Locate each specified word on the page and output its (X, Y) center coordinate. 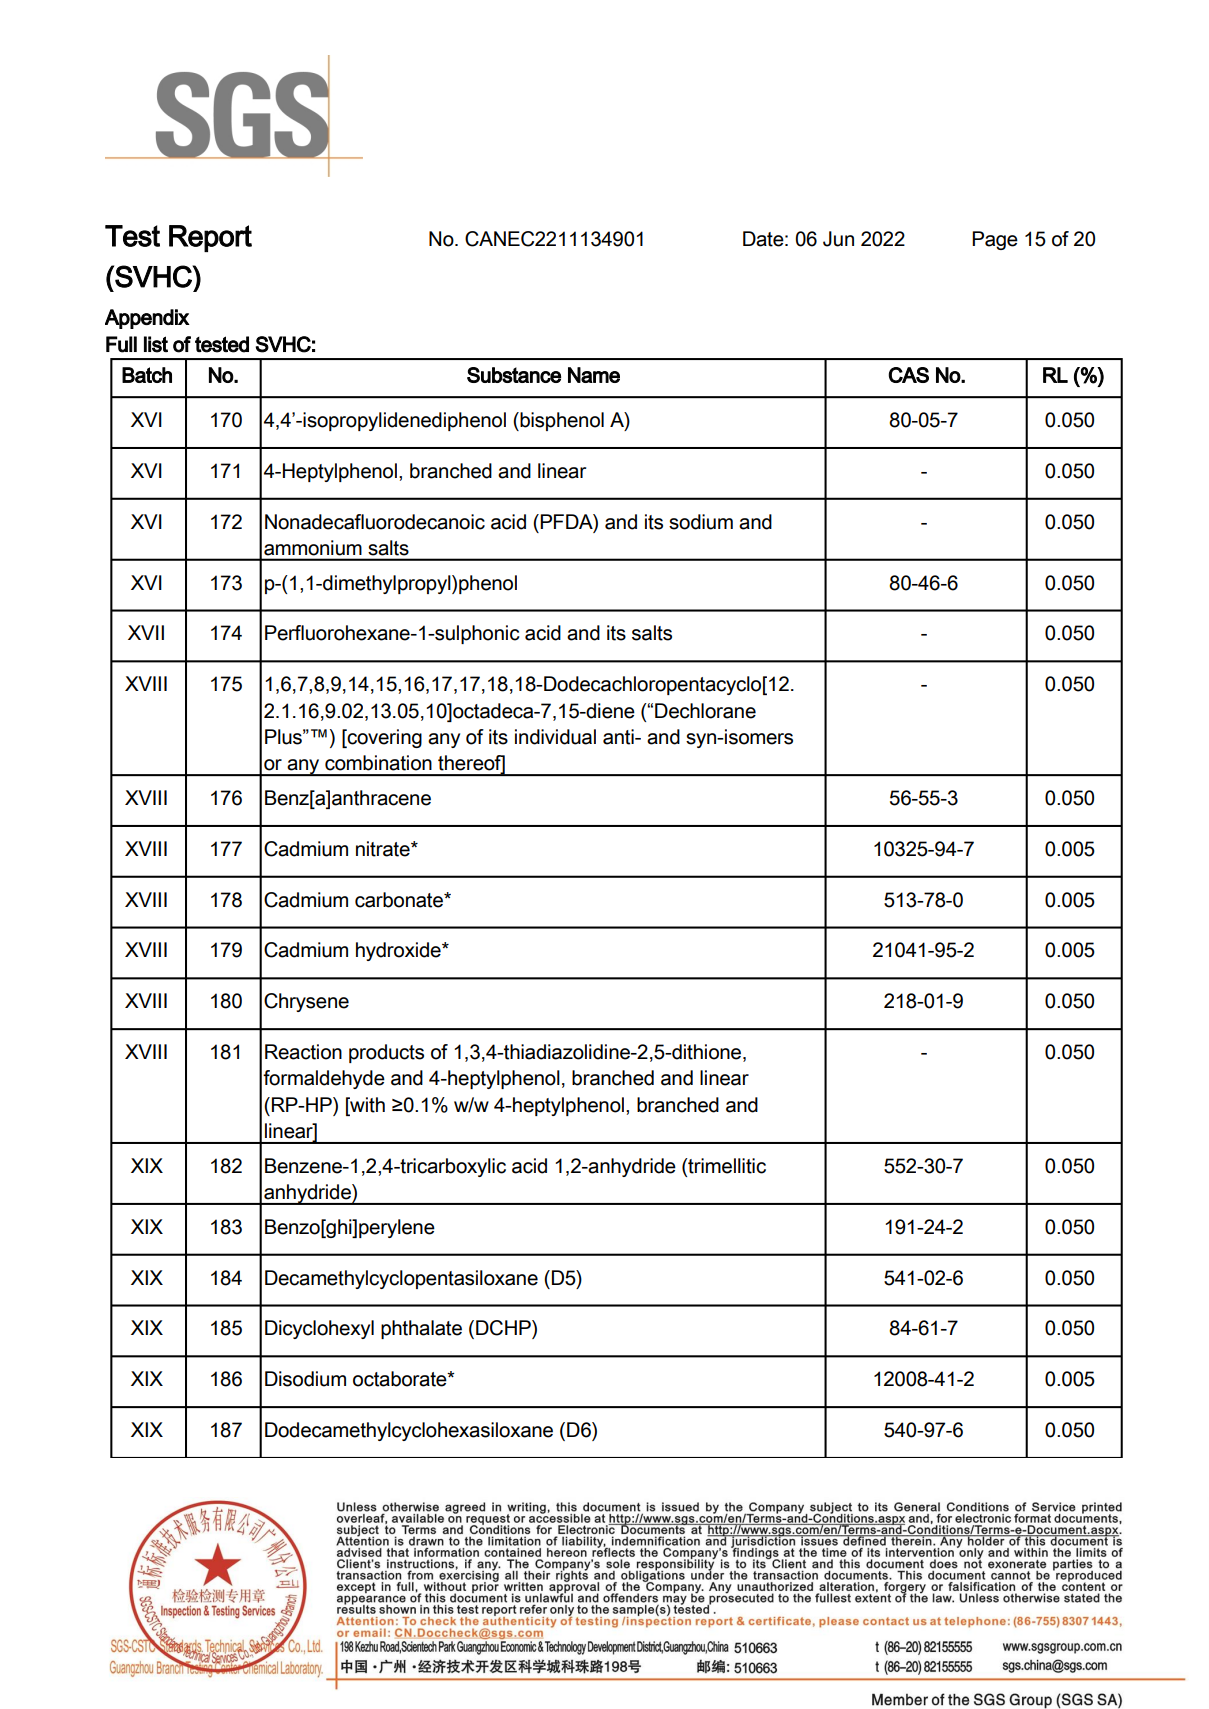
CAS (908, 375)
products (386, 1053)
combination (378, 763)
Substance (514, 375)
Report (210, 238)
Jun (838, 239)
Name (594, 375)
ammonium (313, 547)
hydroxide (399, 951)
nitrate (384, 849)
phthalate (421, 1329)
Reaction (303, 1052)
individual (555, 737)
